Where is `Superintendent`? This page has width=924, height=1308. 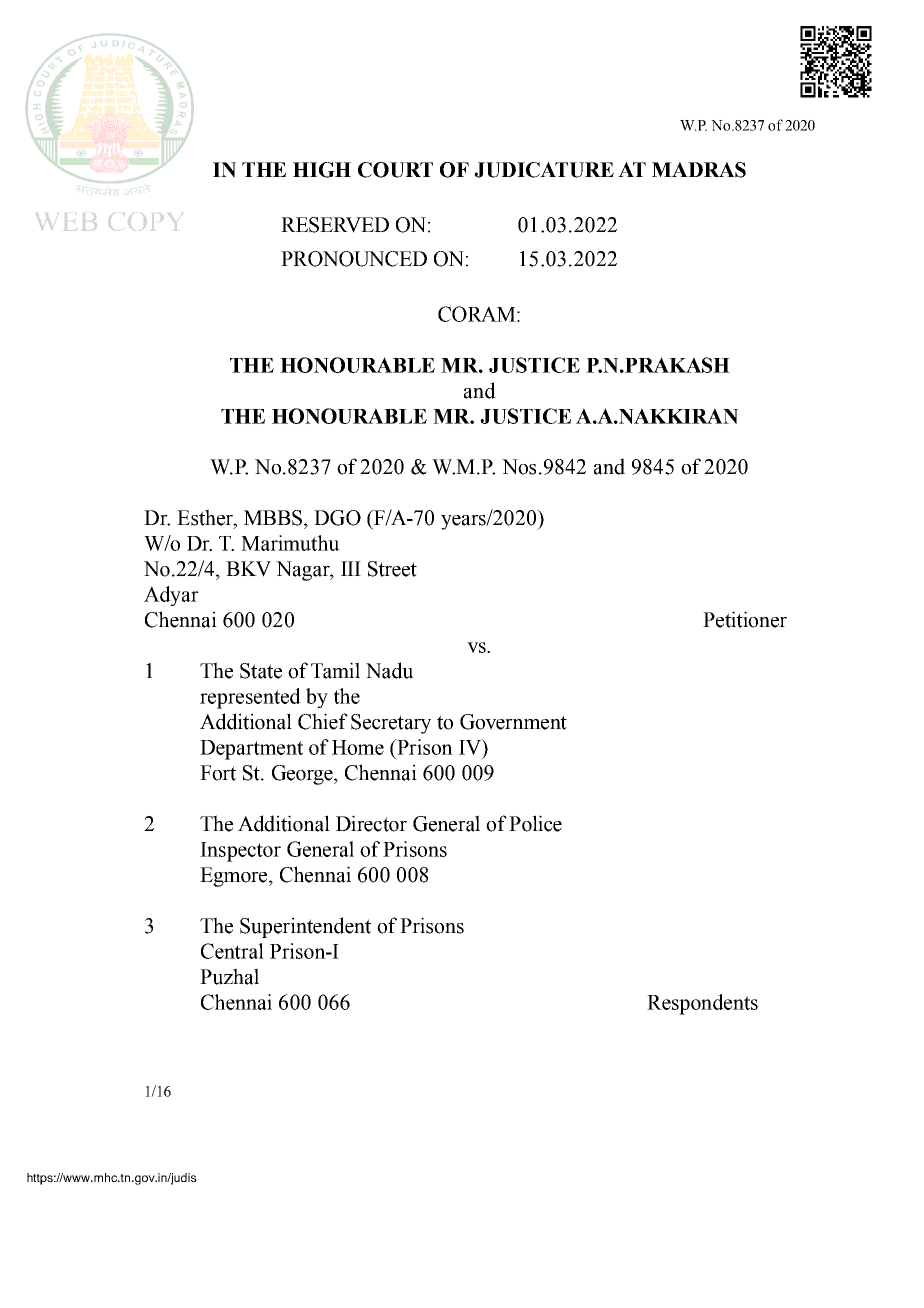
Superintendent is located at coordinates (305, 927).
